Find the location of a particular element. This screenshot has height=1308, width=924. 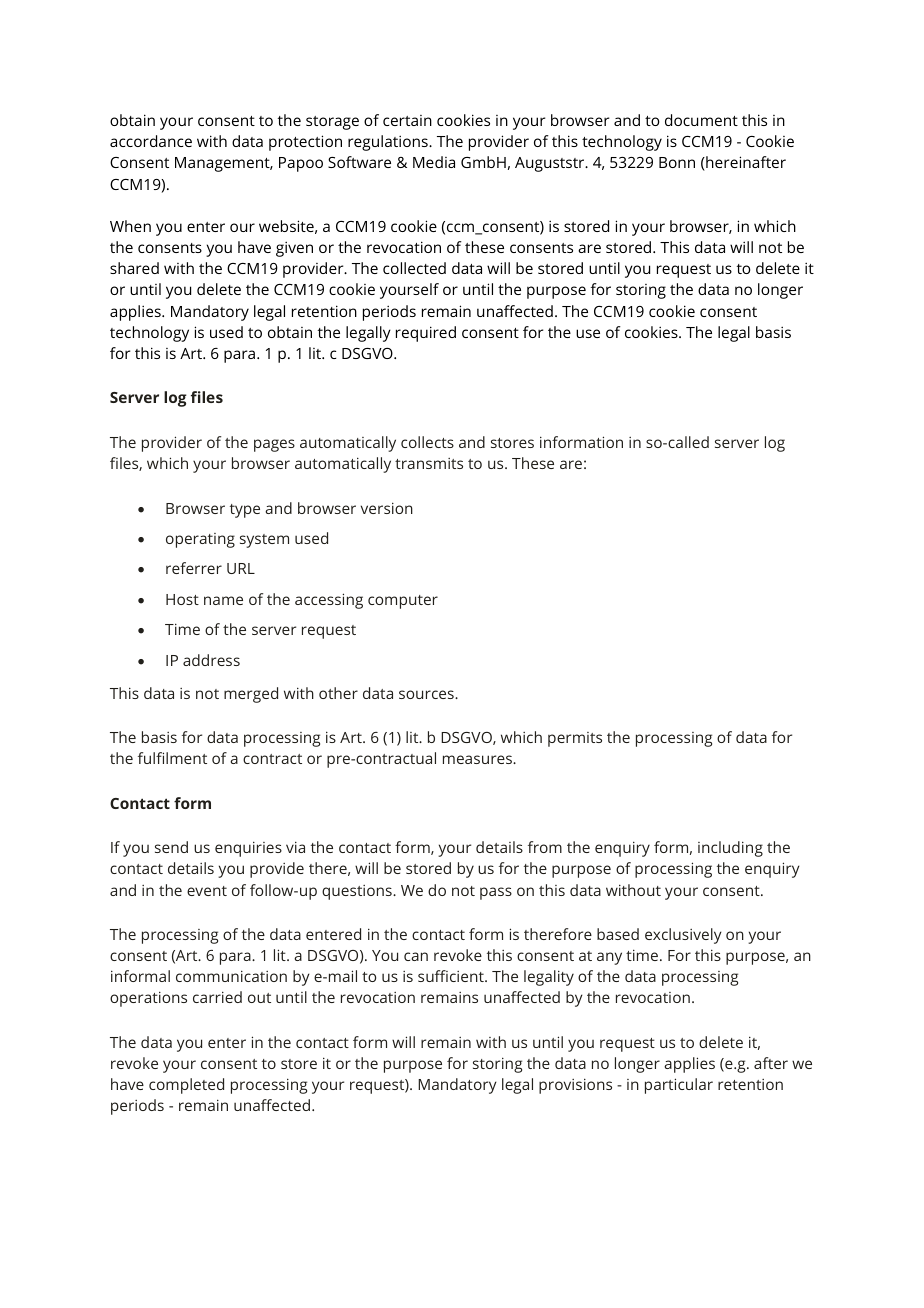

fulfilment is located at coordinates (172, 758).
